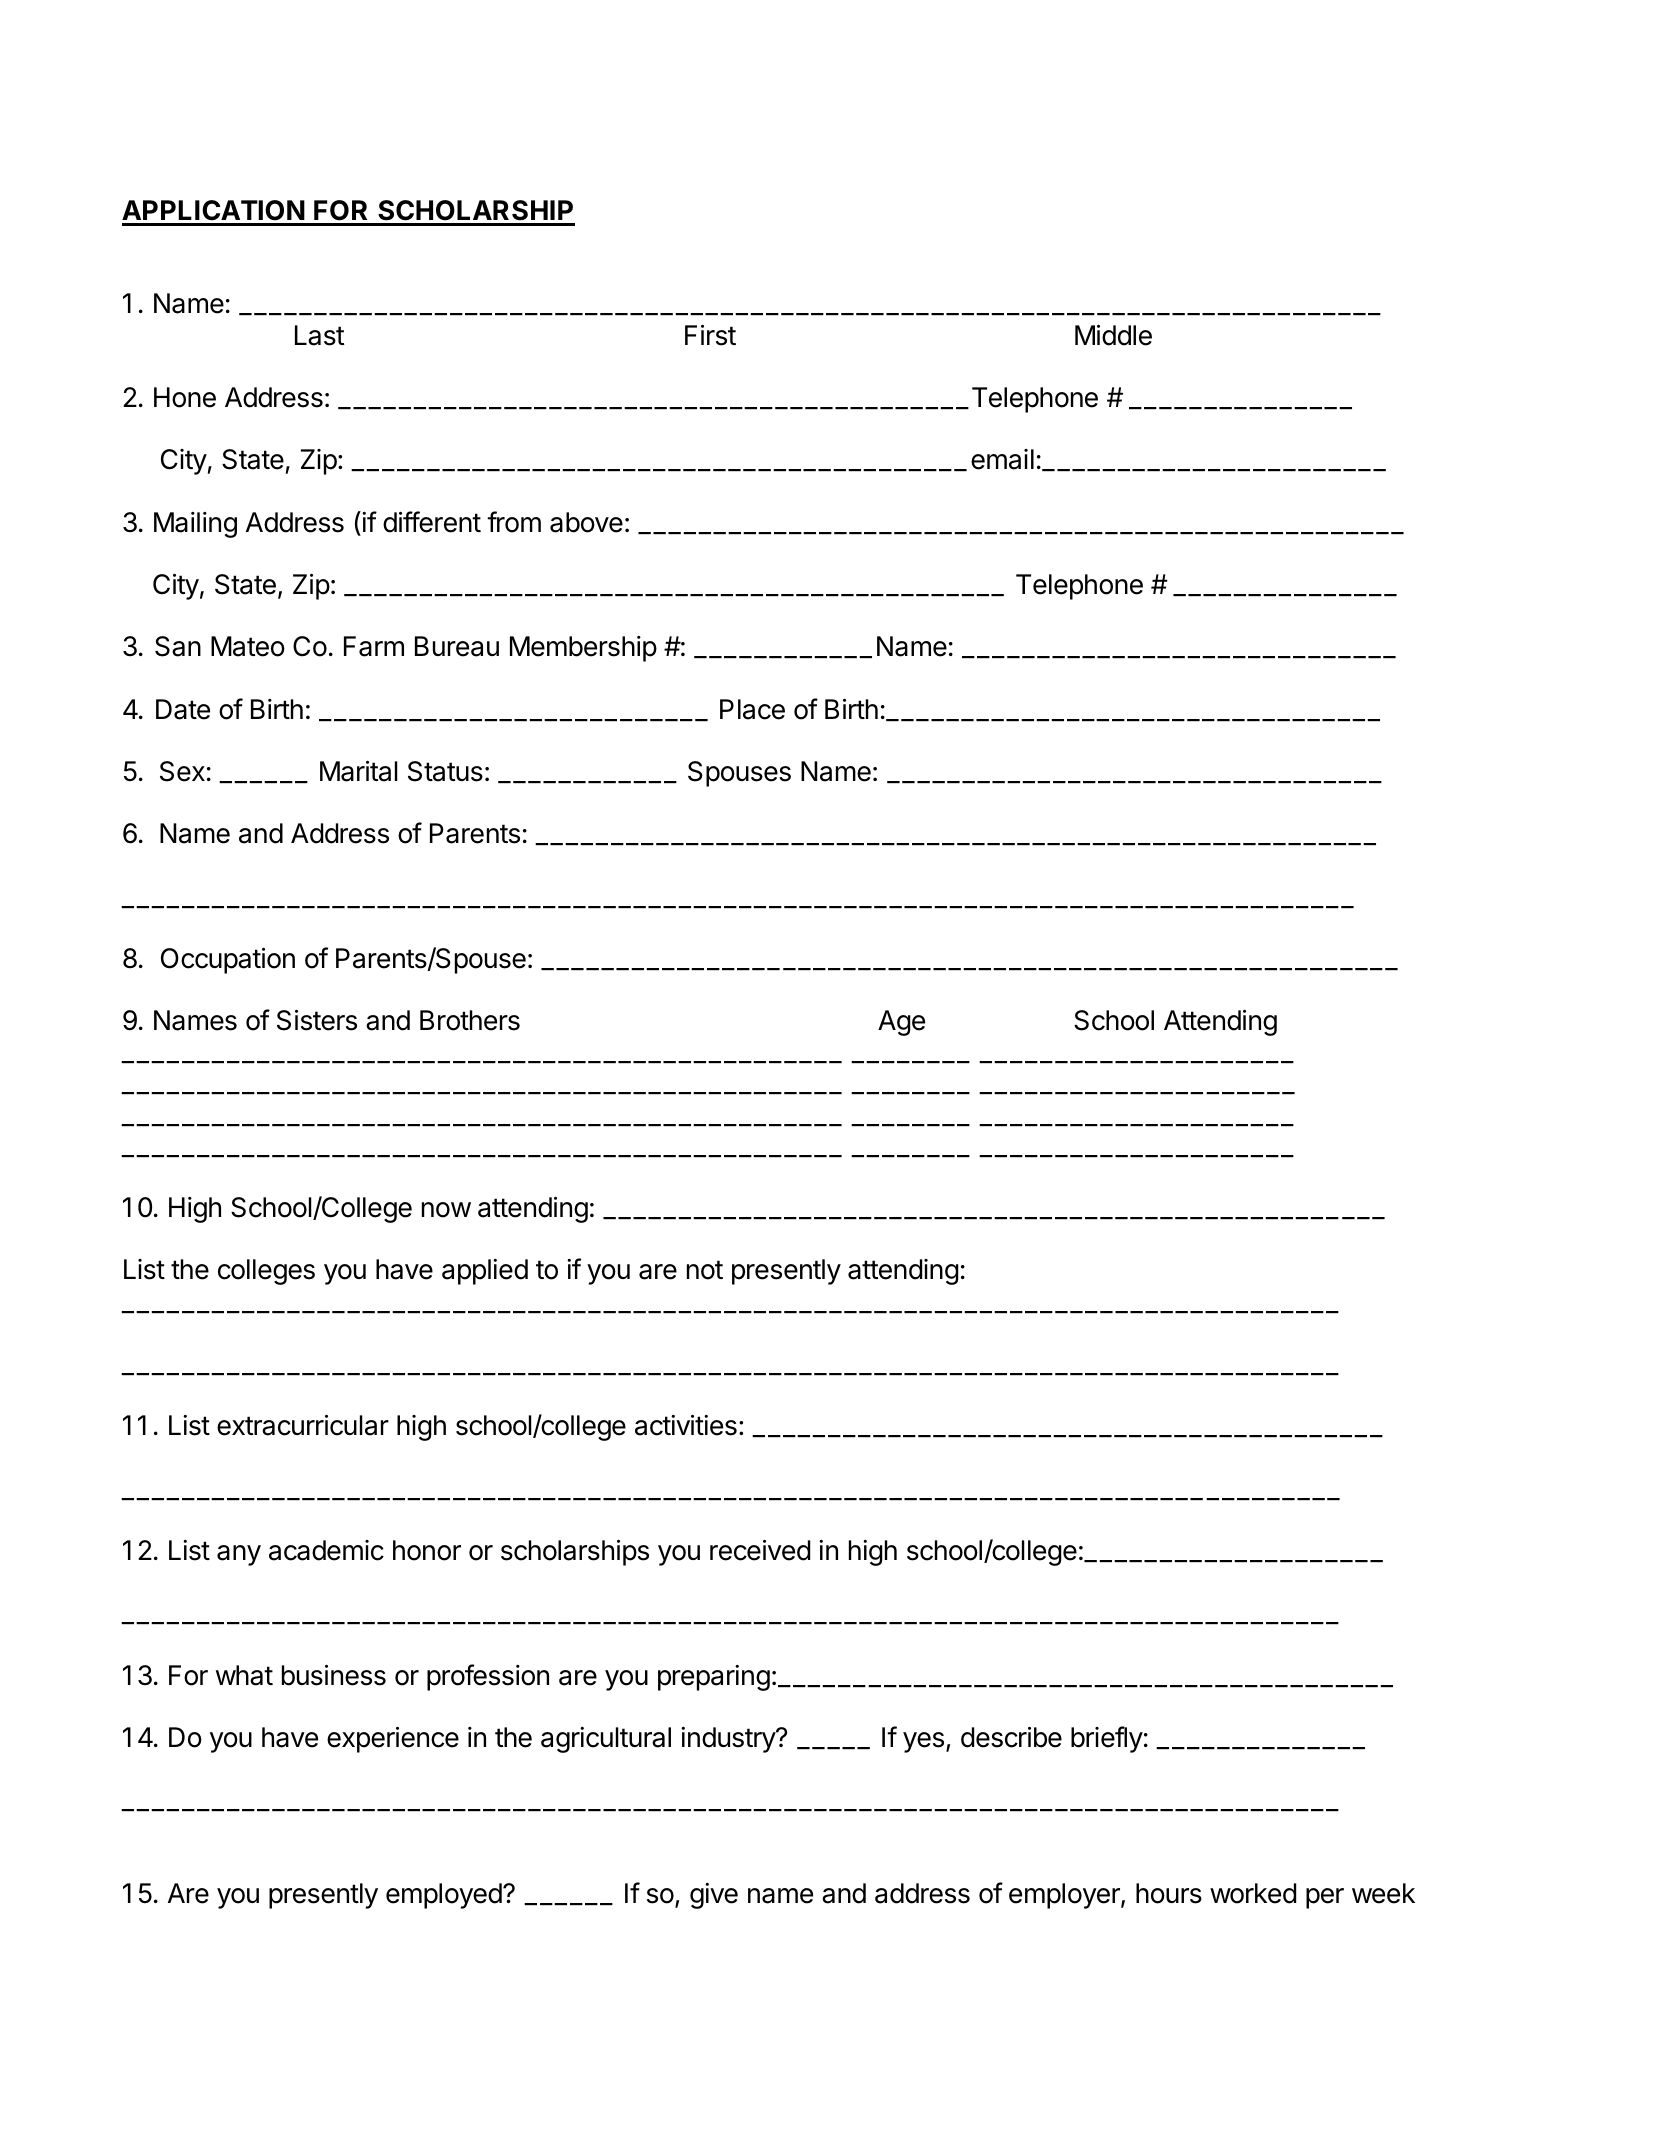  I want to click on Marital, so click(359, 771).
